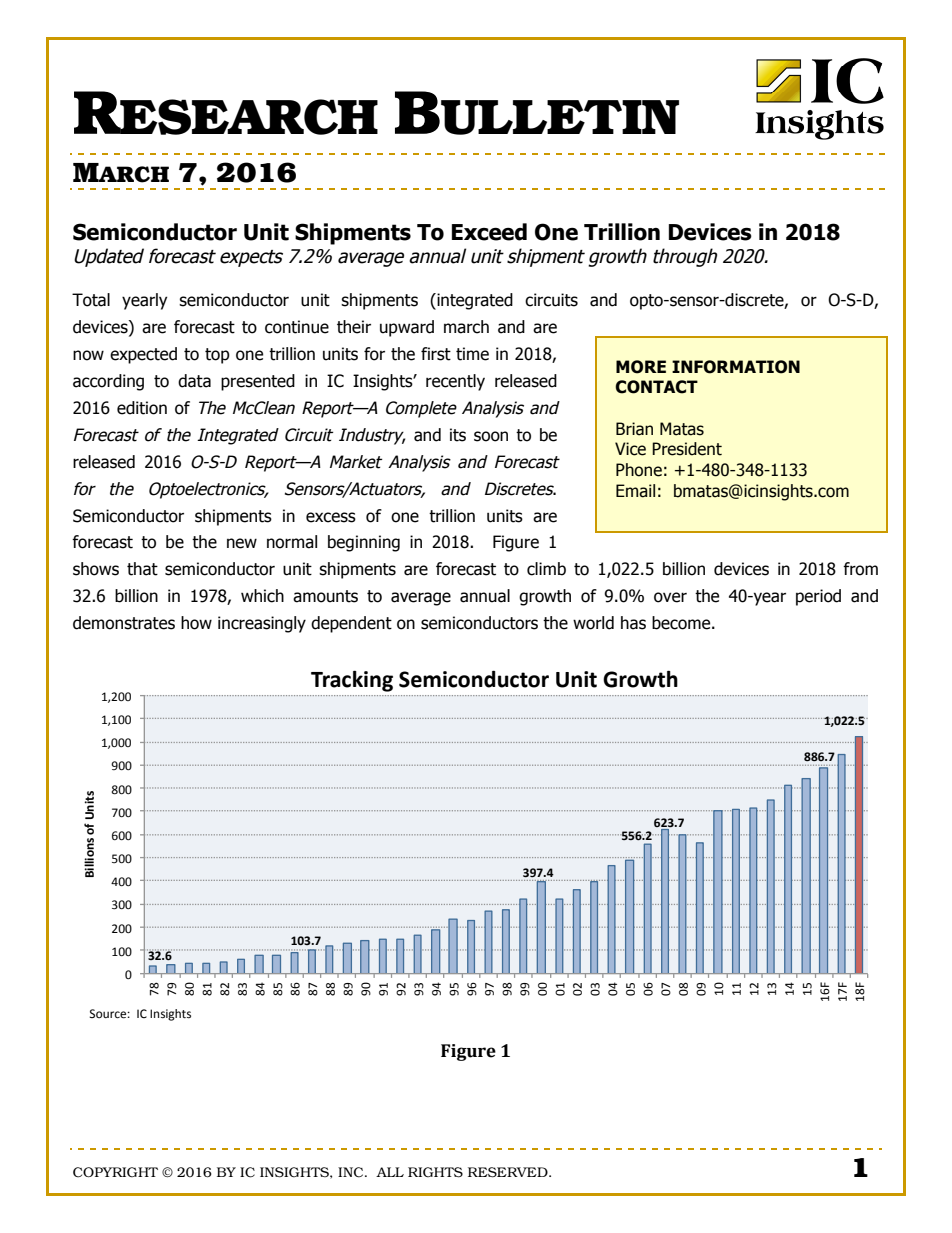 Image resolution: width=952 pixels, height=1233 pixels. What do you see at coordinates (687, 449) in the screenshot?
I see `President` at bounding box center [687, 449].
